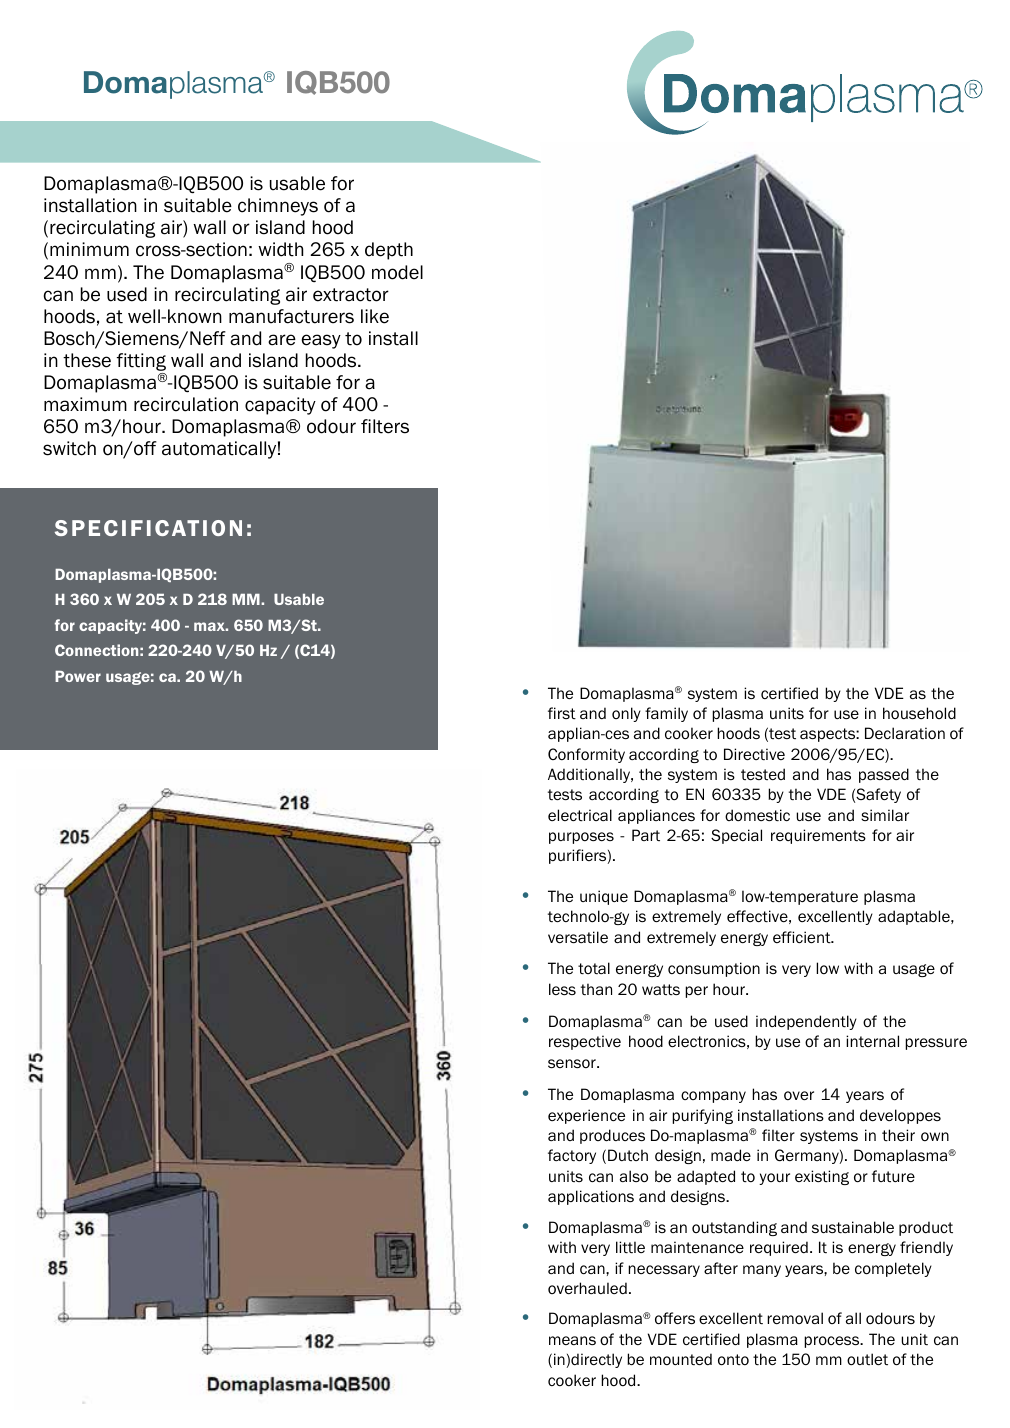 The height and width of the page is (1428, 1010). What do you see at coordinates (389, 251) in the page?
I see `depth` at bounding box center [389, 251].
